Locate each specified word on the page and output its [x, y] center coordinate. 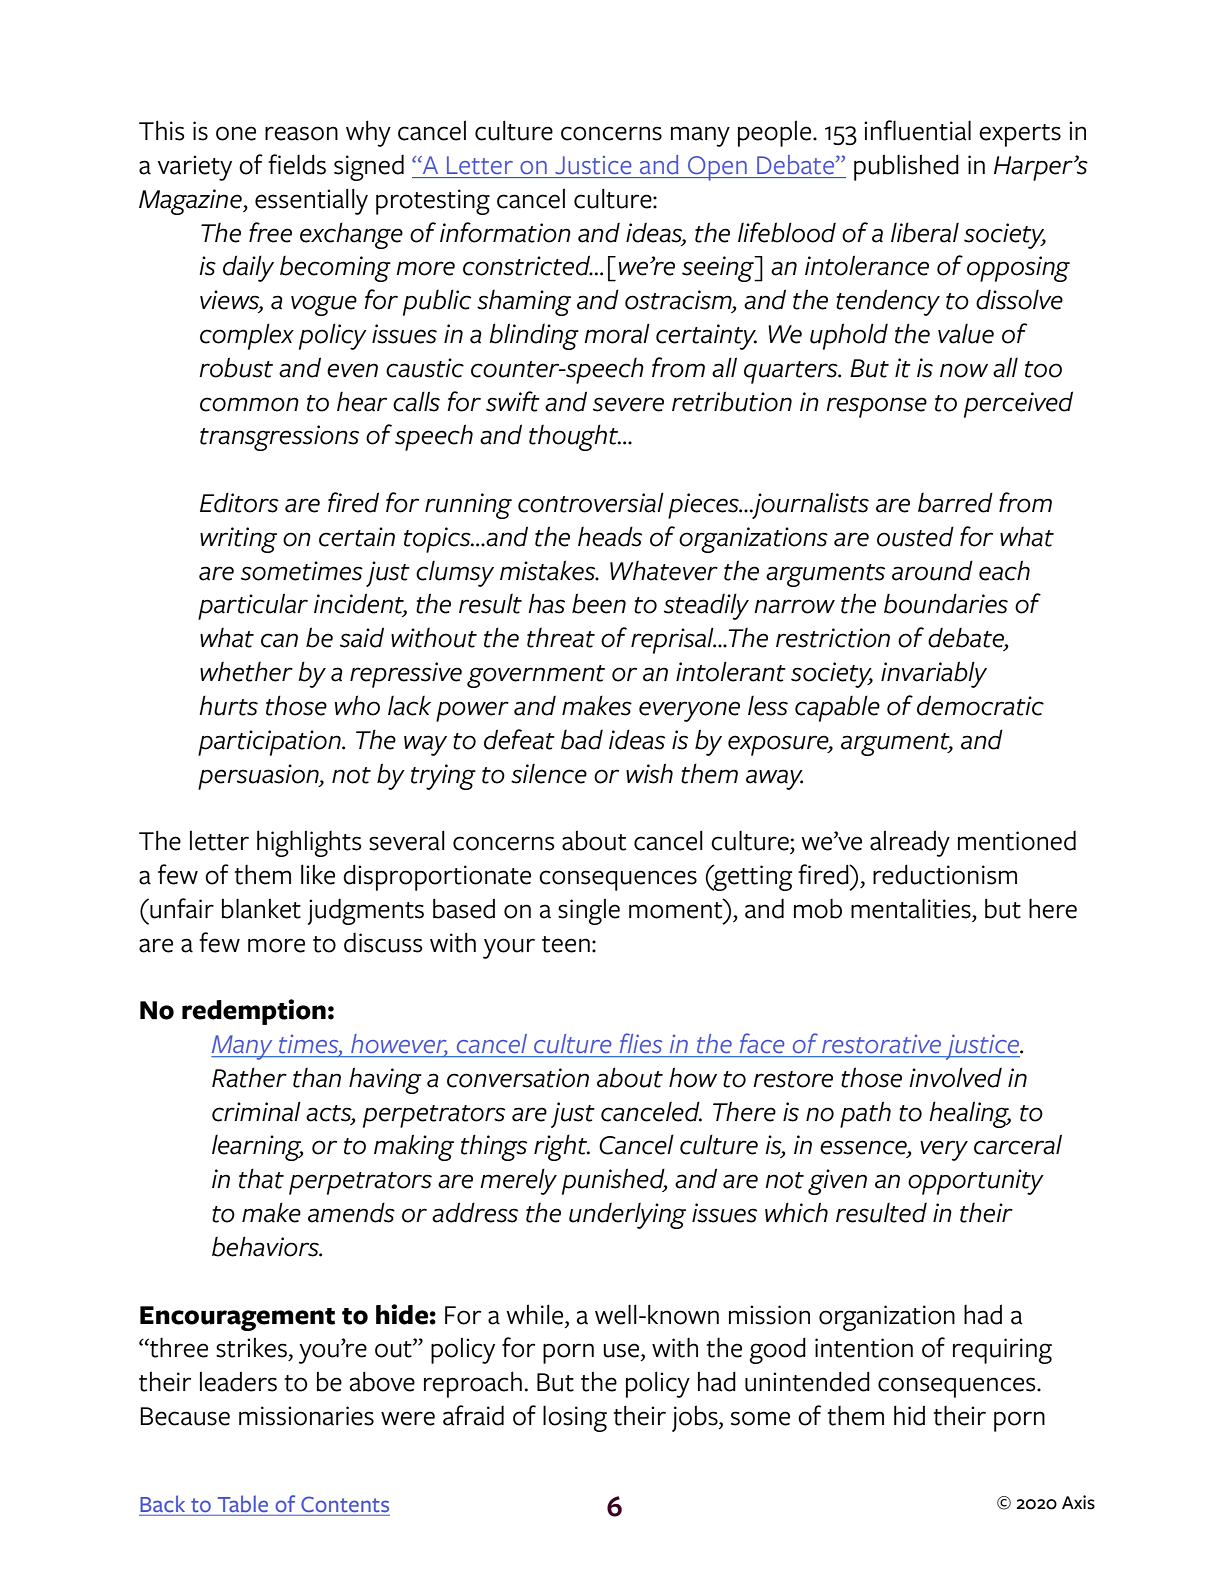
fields [297, 164]
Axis [1078, 1502]
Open [717, 168]
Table [243, 1503]
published [906, 167]
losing [575, 1419]
